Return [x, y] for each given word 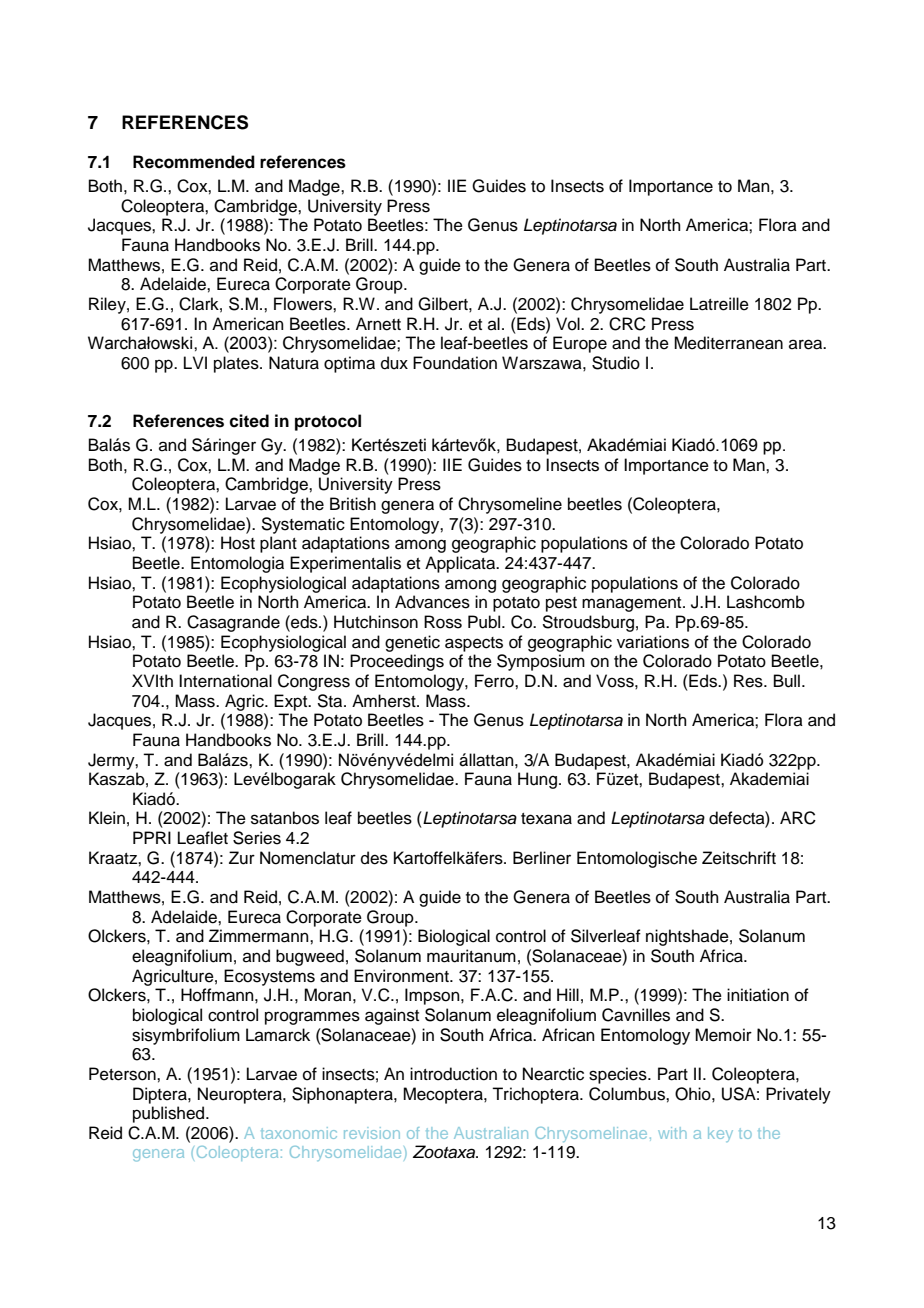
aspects [474, 644]
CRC [627, 324]
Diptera [161, 1095]
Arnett [378, 324]
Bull [787, 681]
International [225, 681]
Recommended [194, 162]
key [720, 1134]
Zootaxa [445, 1152]
